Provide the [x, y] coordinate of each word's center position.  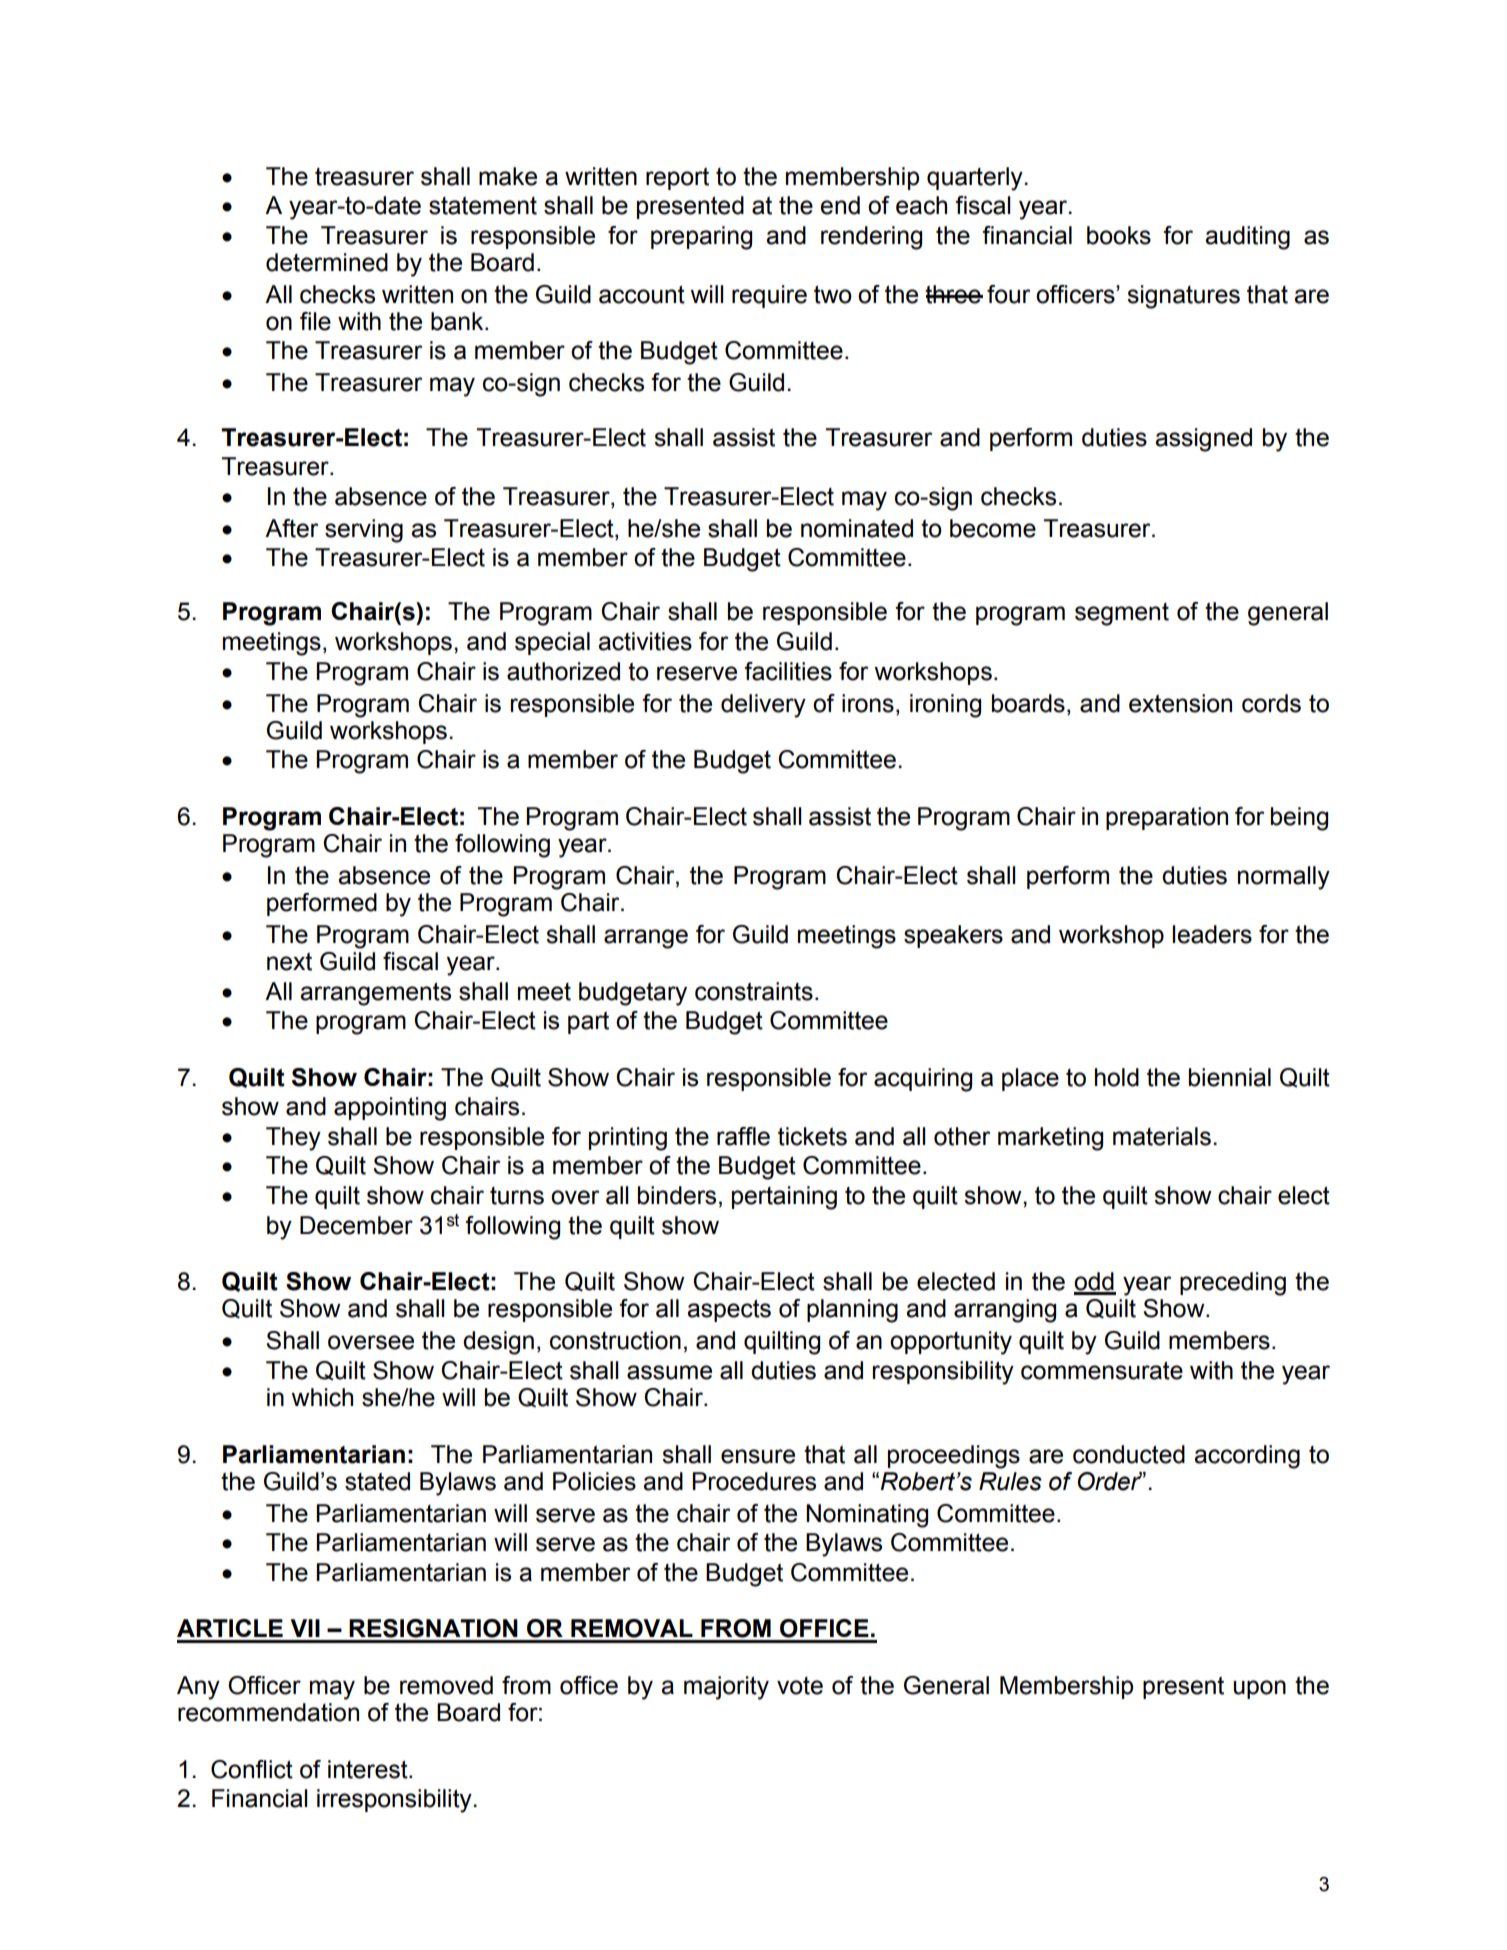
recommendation [268, 1712]
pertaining [784, 1198]
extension [1180, 703]
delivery [763, 706]
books [1119, 235]
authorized [563, 671]
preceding [1233, 1284]
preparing [701, 238]
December [356, 1225]
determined [327, 262]
